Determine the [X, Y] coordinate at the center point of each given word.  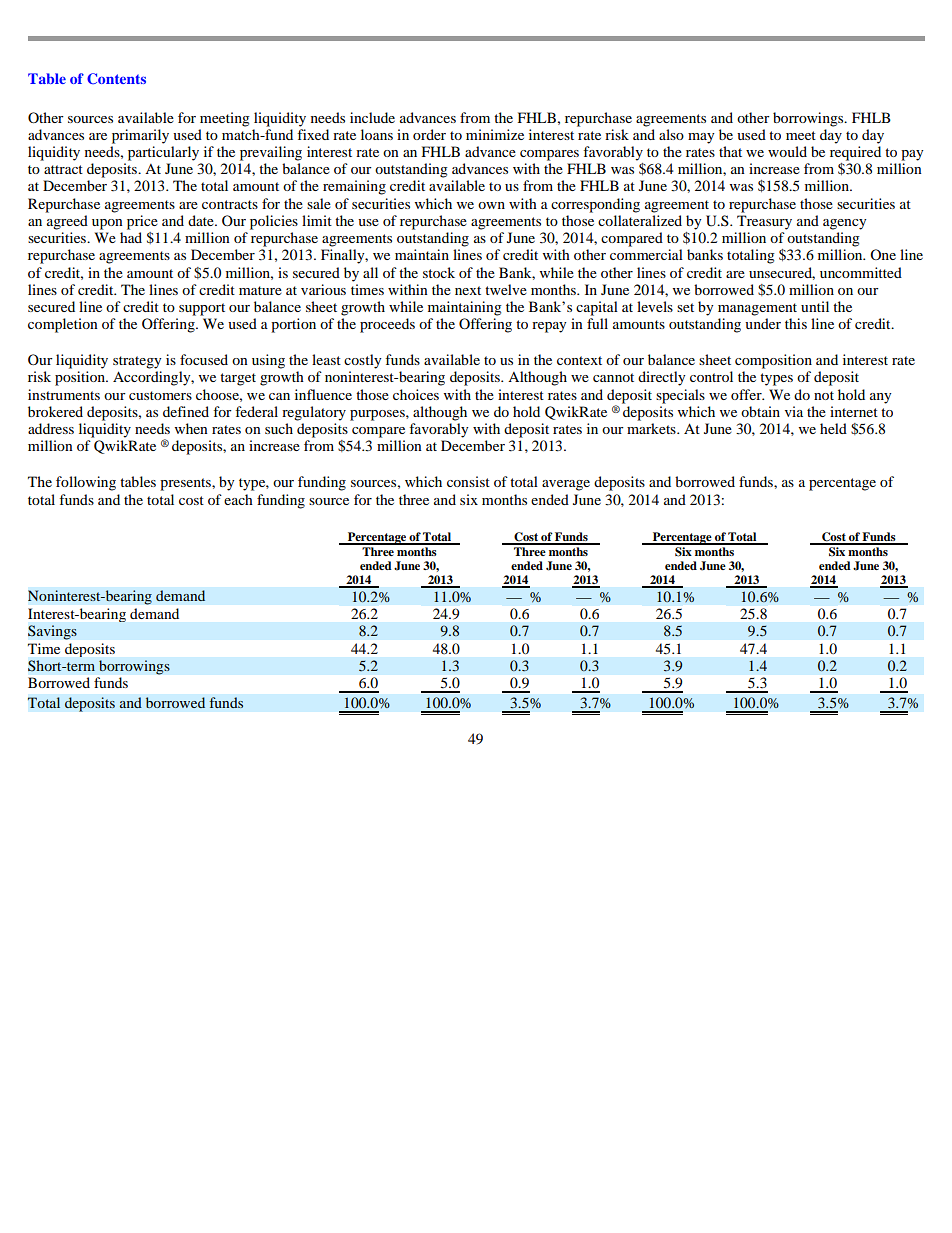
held [833, 428]
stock [439, 272]
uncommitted [861, 272]
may [701, 138]
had [131, 237]
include [372, 117]
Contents [116, 78]
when [191, 428]
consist [468, 481]
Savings [52, 632]
